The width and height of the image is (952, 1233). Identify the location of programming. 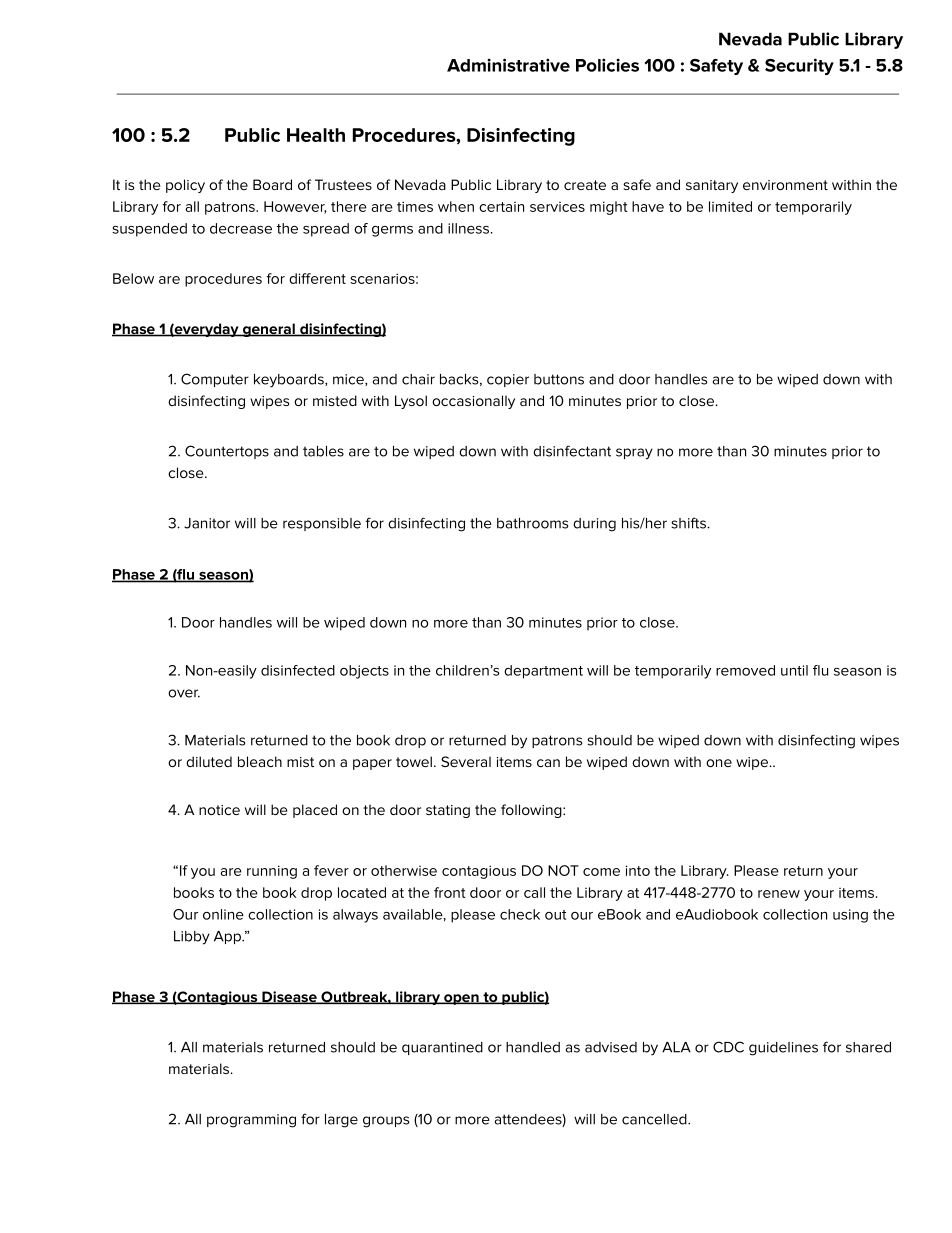
(251, 1121).
